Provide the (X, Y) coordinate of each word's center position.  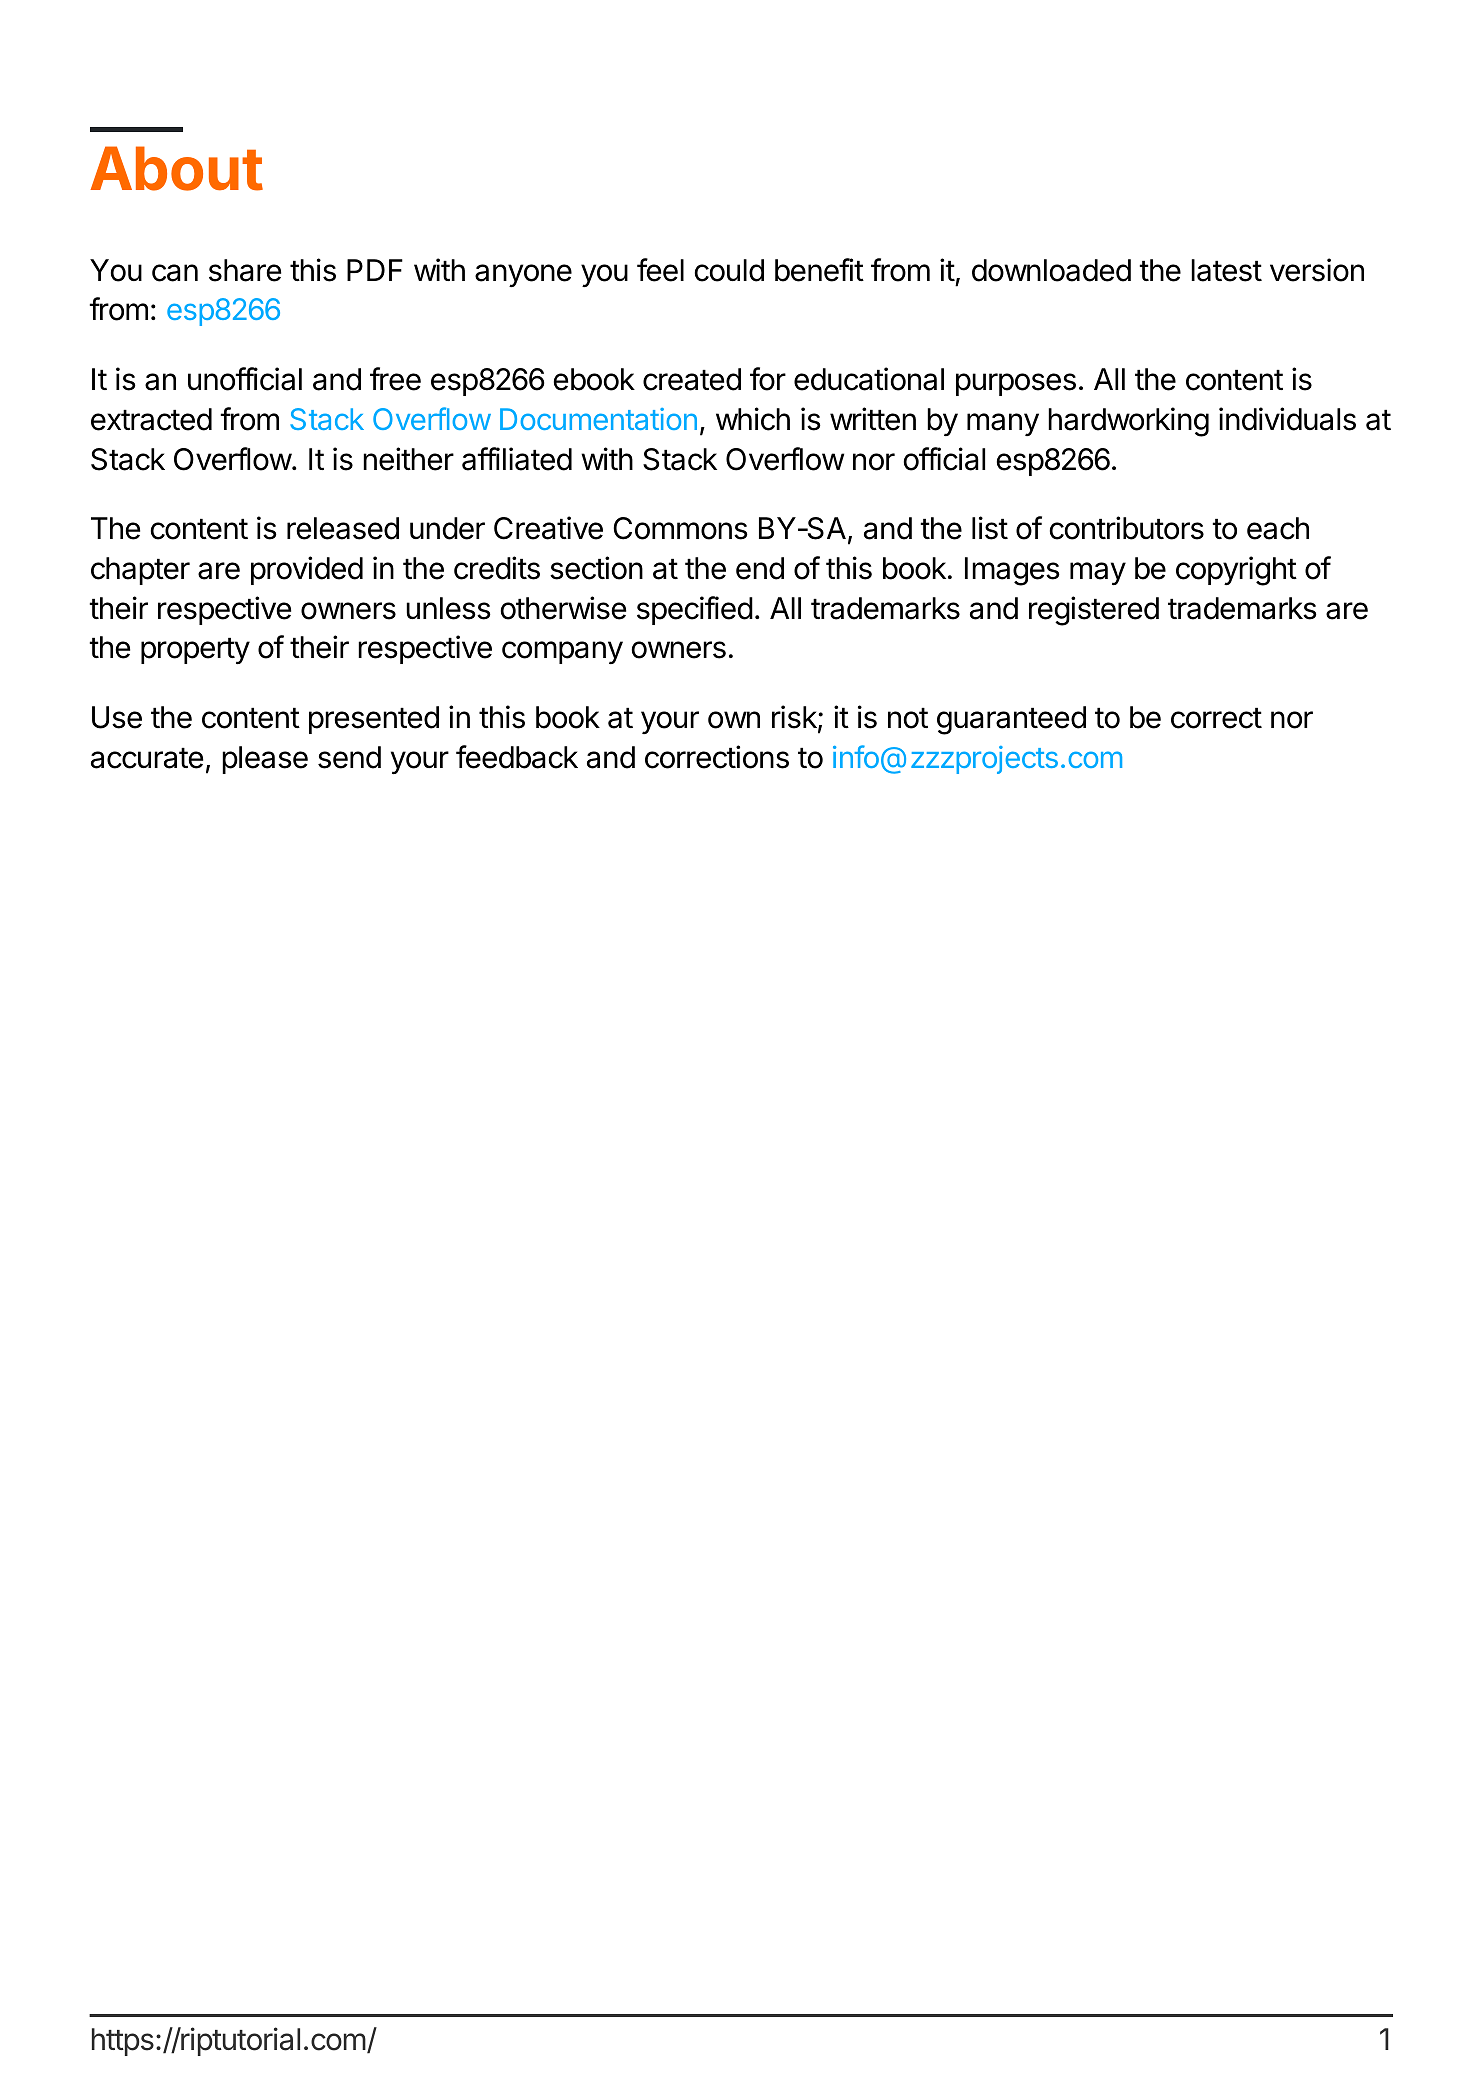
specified (695, 610)
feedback (517, 757)
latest (1226, 270)
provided (307, 570)
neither (408, 459)
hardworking (1128, 422)
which (753, 419)
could (729, 270)
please (265, 760)
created (692, 379)
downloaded (1051, 270)
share (245, 270)
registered (1094, 611)
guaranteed (1011, 720)
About (176, 168)
